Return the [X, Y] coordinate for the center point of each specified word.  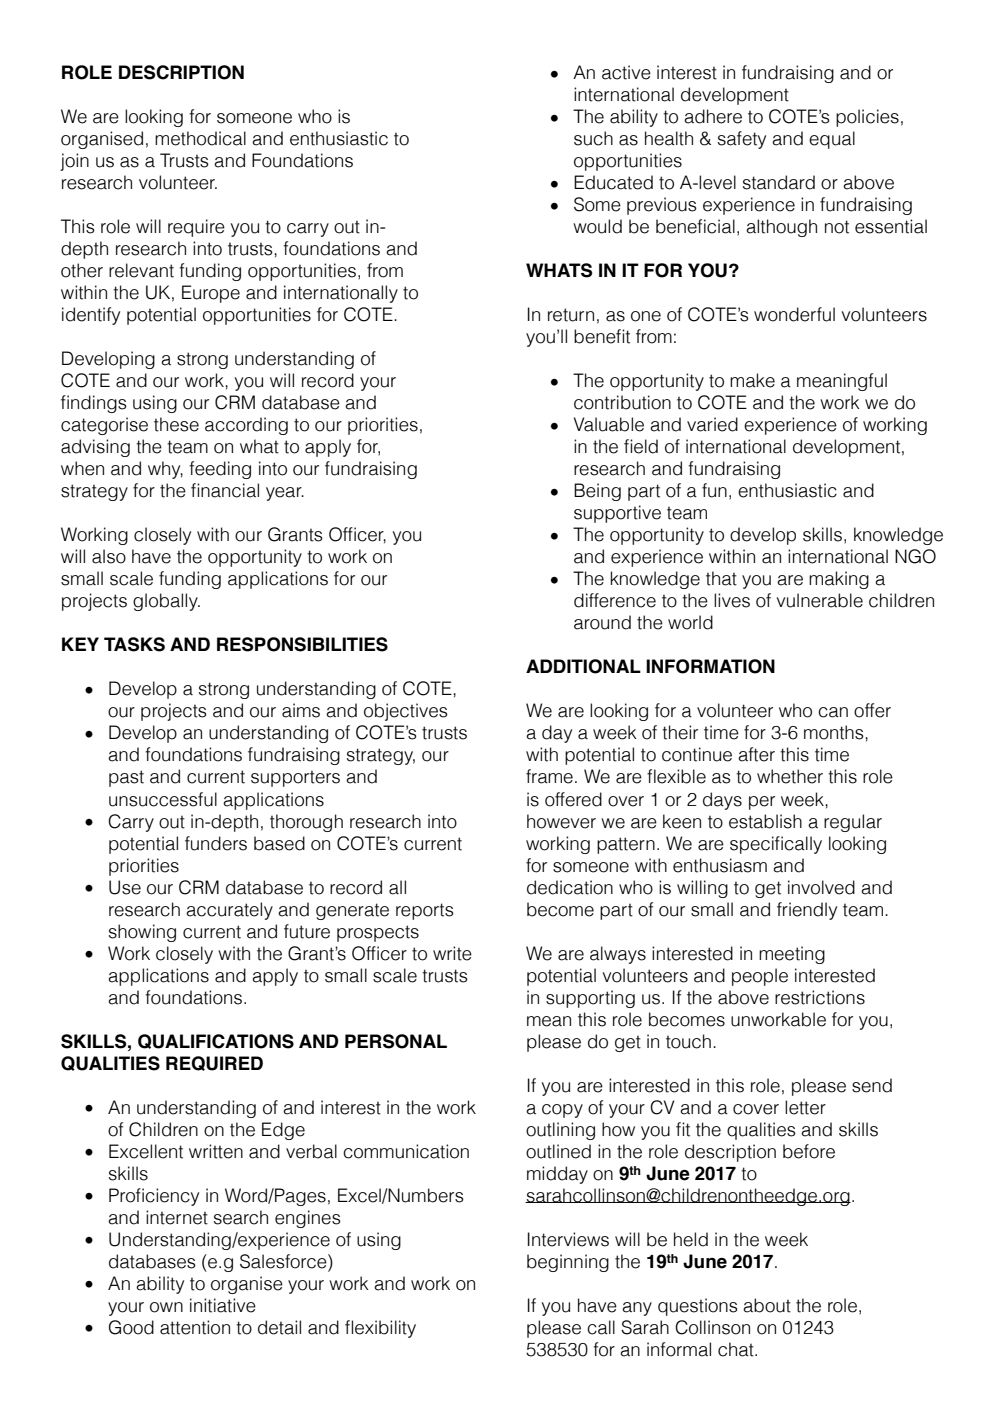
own [166, 1307]
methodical [200, 138]
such [593, 138]
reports [425, 911]
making [839, 580]
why [165, 470]
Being [597, 492]
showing [142, 933]
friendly [807, 911]
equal [832, 140]
